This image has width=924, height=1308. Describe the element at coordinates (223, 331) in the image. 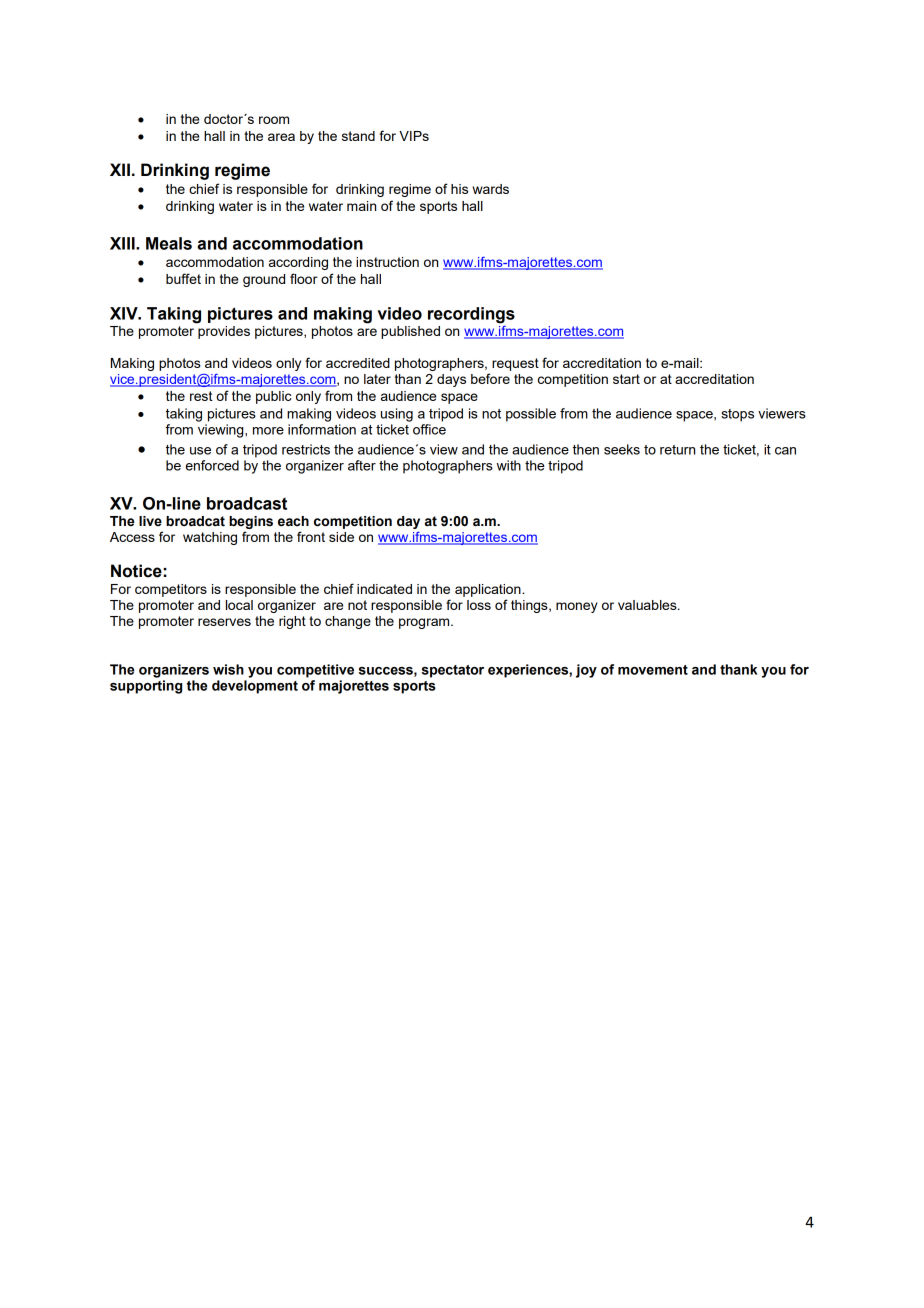

I see `provides` at that location.
